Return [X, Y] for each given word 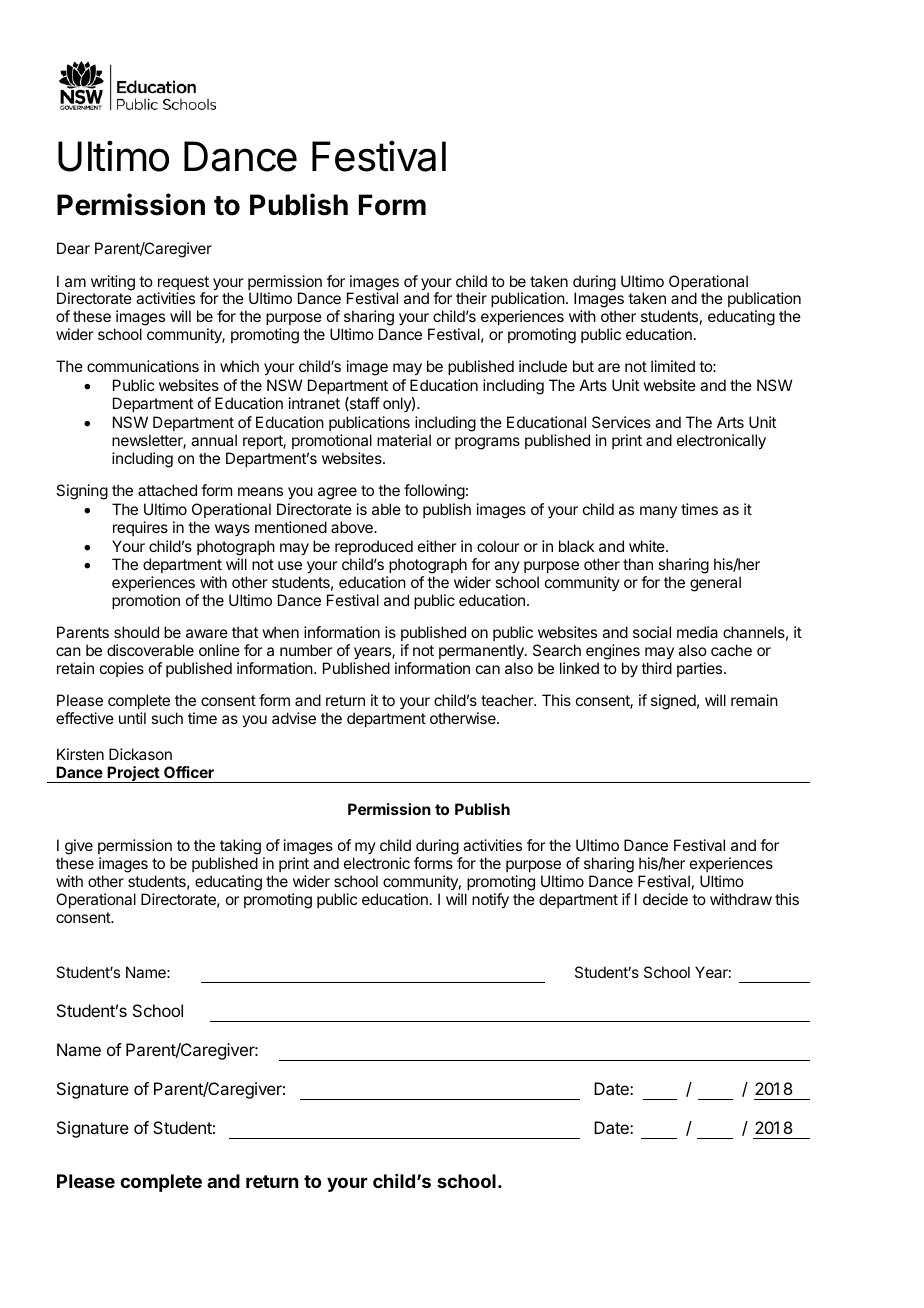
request [183, 284]
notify [490, 901]
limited [673, 366]
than [638, 564]
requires [140, 528]
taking [240, 848]
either [437, 546]
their [471, 298]
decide [665, 899]
